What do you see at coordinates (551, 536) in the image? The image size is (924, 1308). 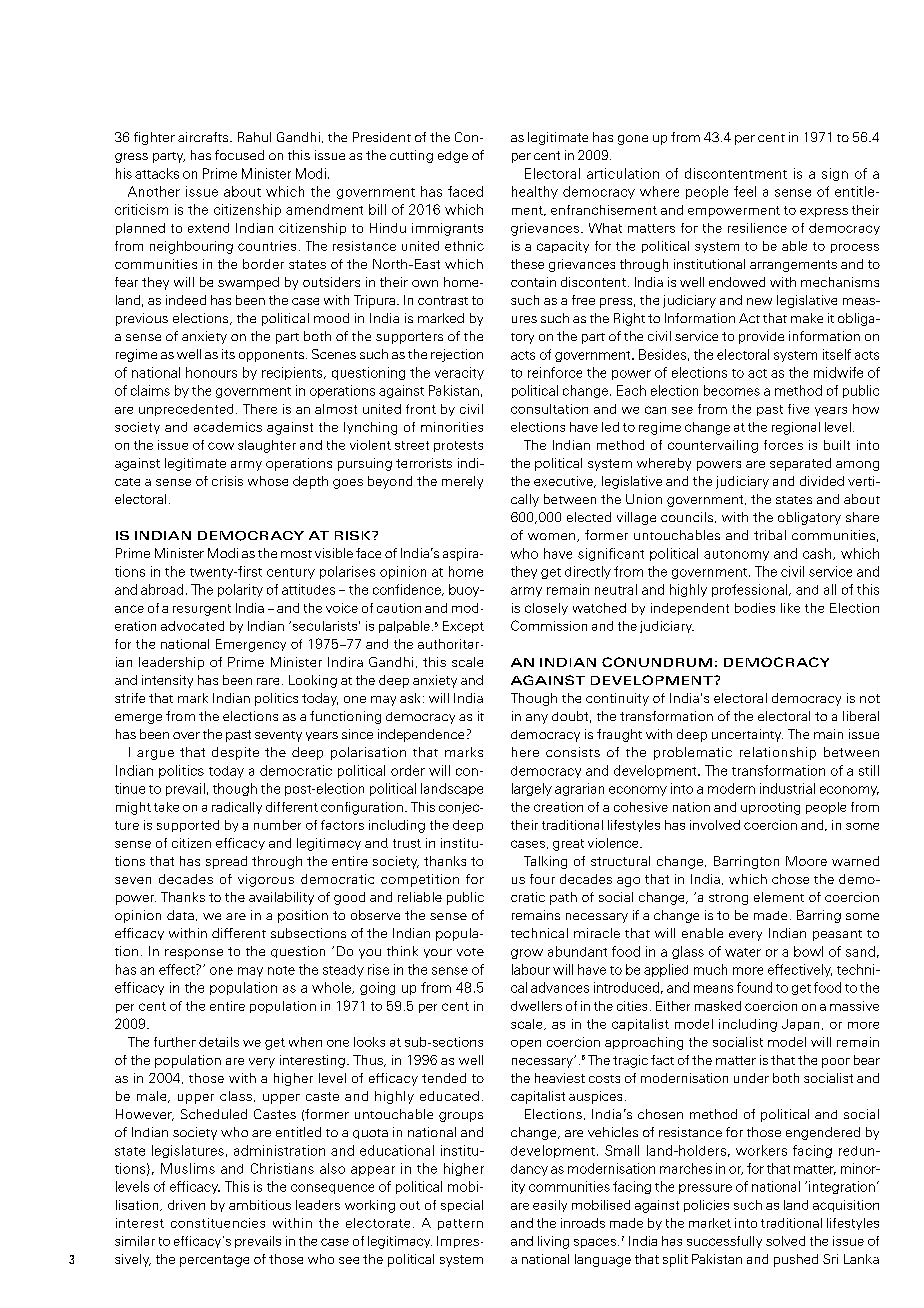 I see `women` at bounding box center [551, 536].
